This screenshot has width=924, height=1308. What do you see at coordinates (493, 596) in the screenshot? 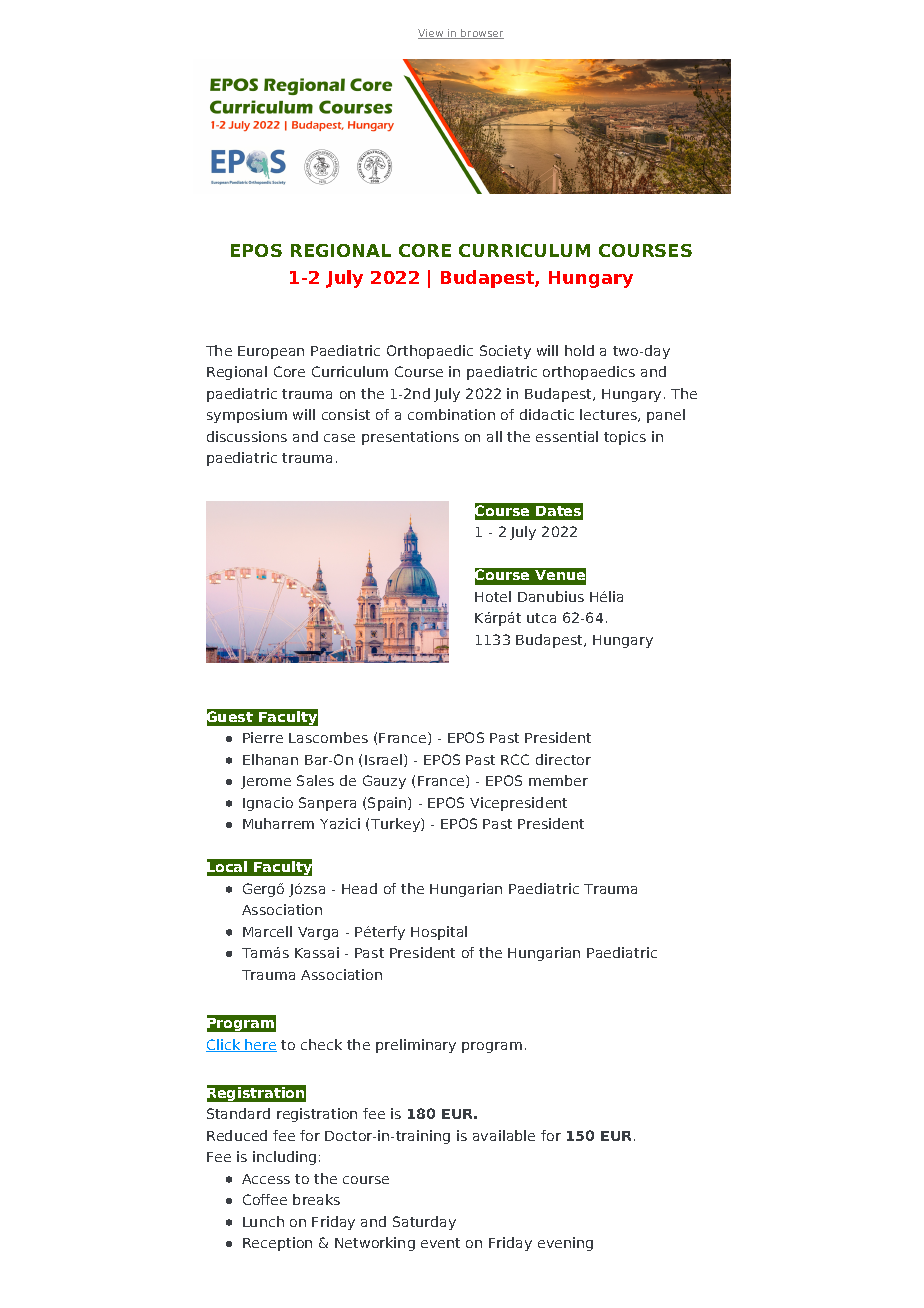
I see `Hotel` at bounding box center [493, 596].
